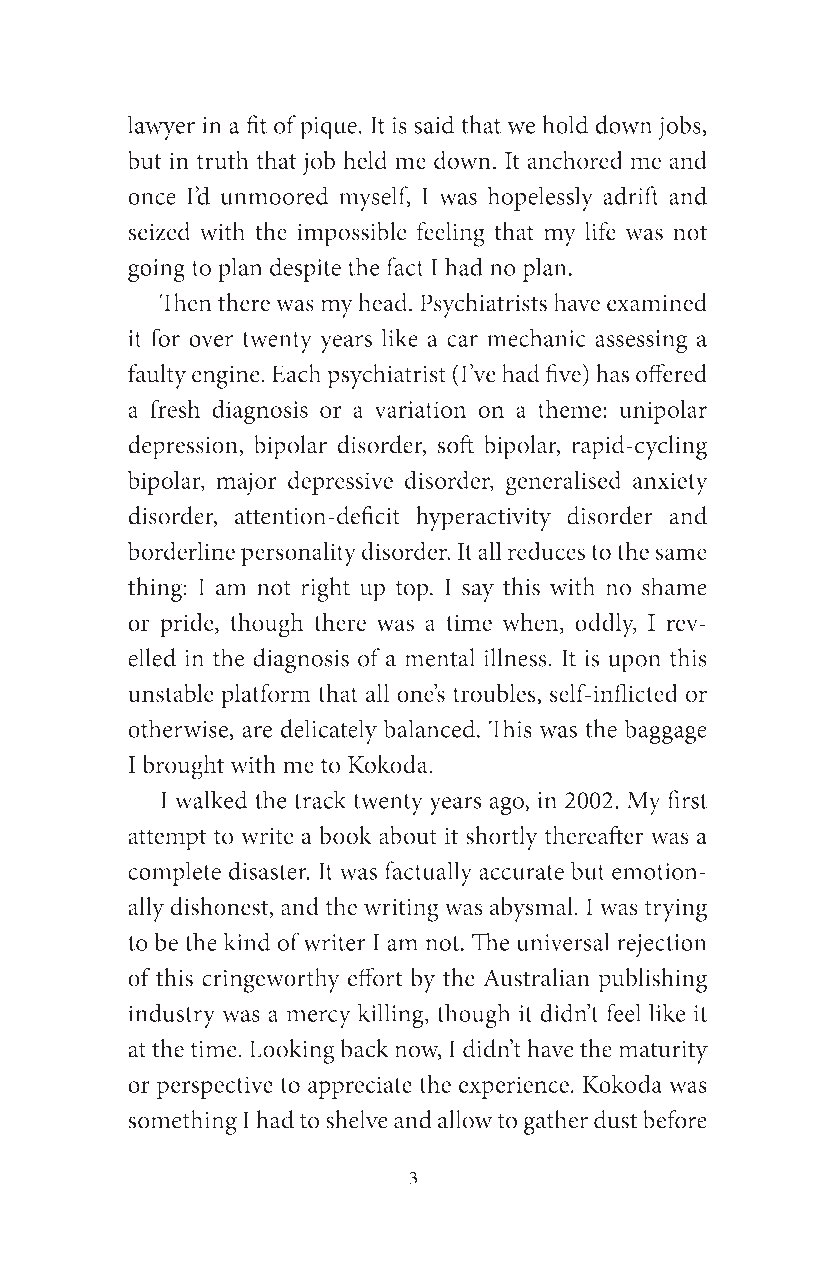 The width and height of the screenshot is (822, 1262). Describe the element at coordinates (215, 1087) in the screenshot. I see `perspective` at that location.
